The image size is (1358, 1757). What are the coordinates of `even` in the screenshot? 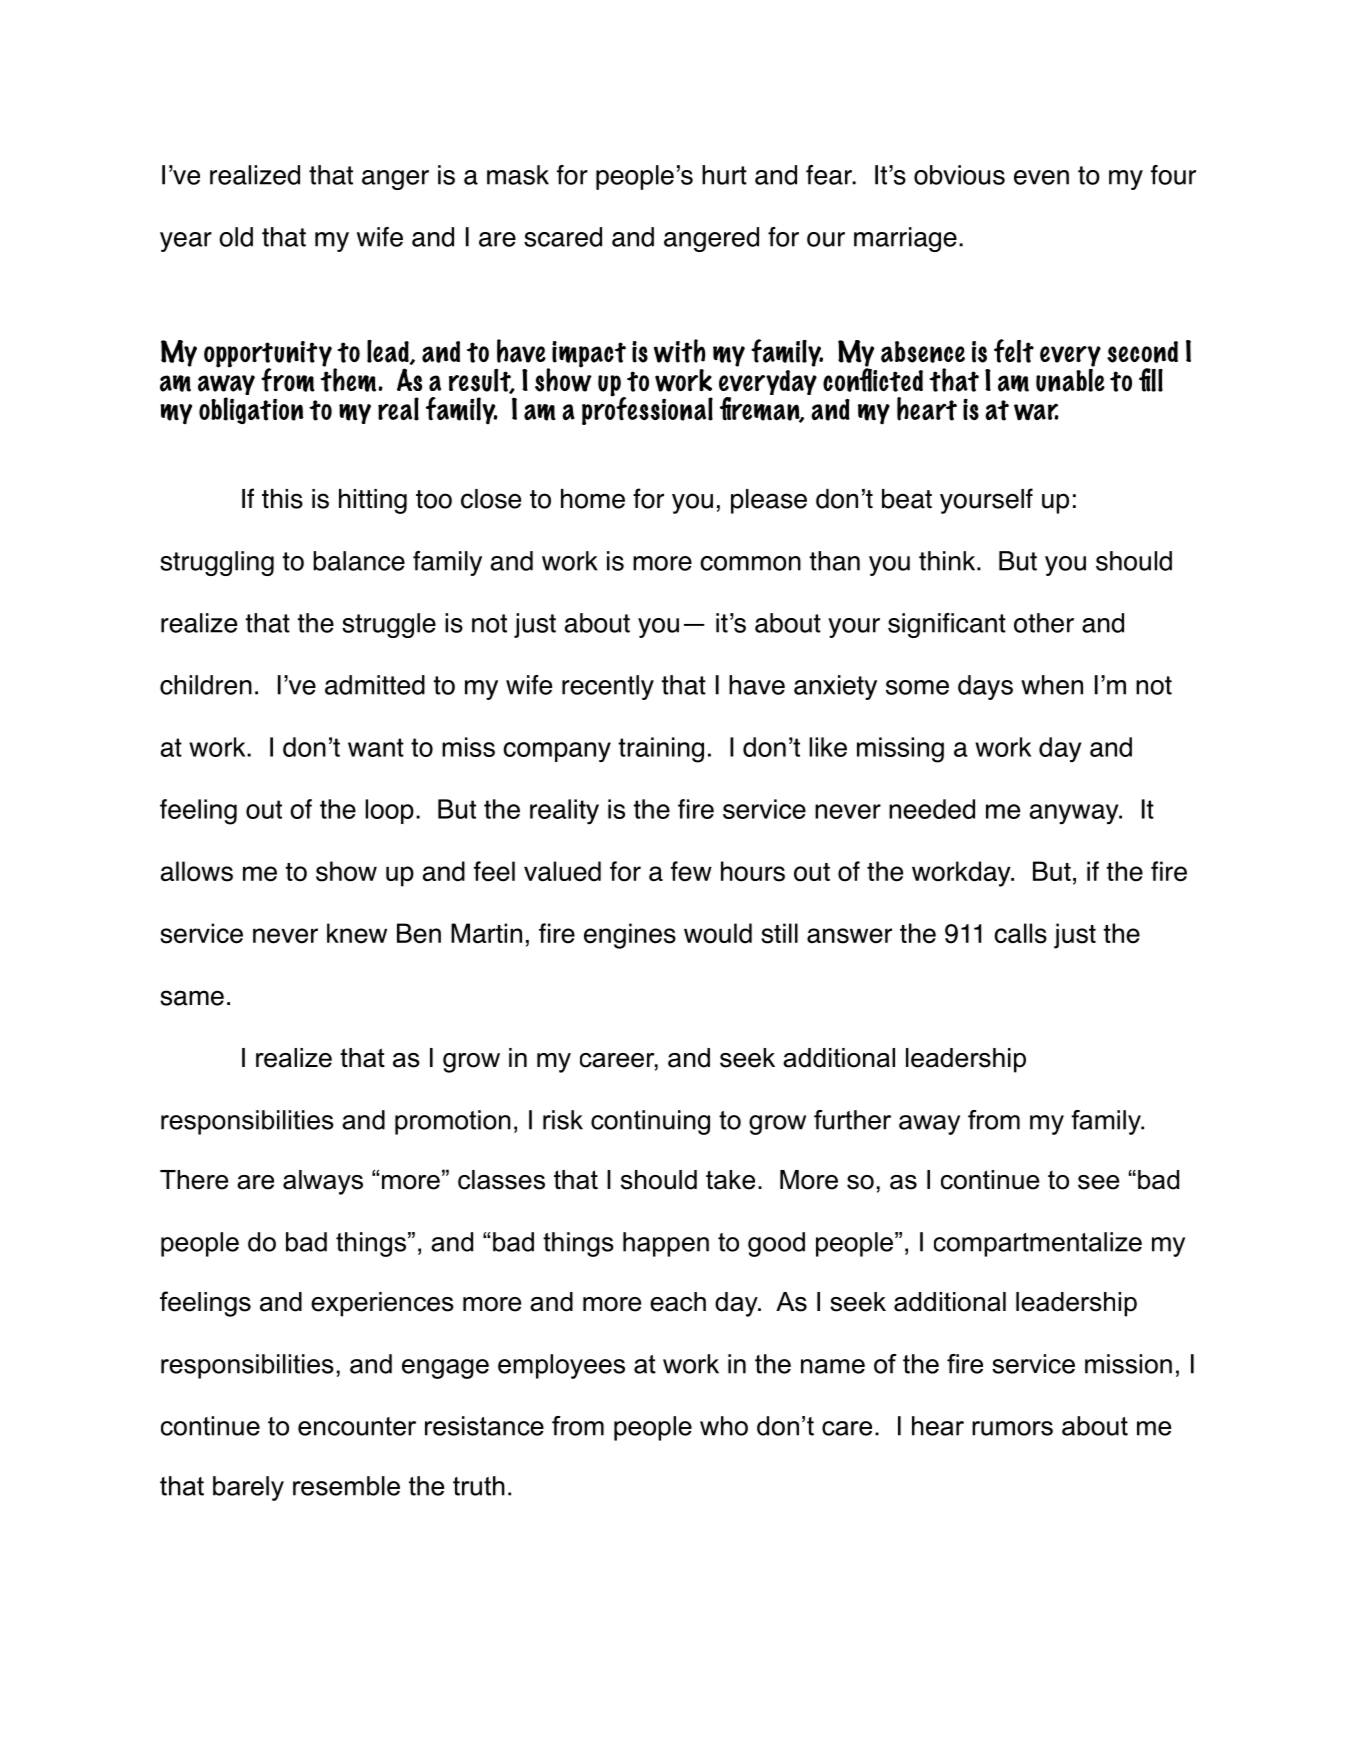 It's located at (1041, 177).
